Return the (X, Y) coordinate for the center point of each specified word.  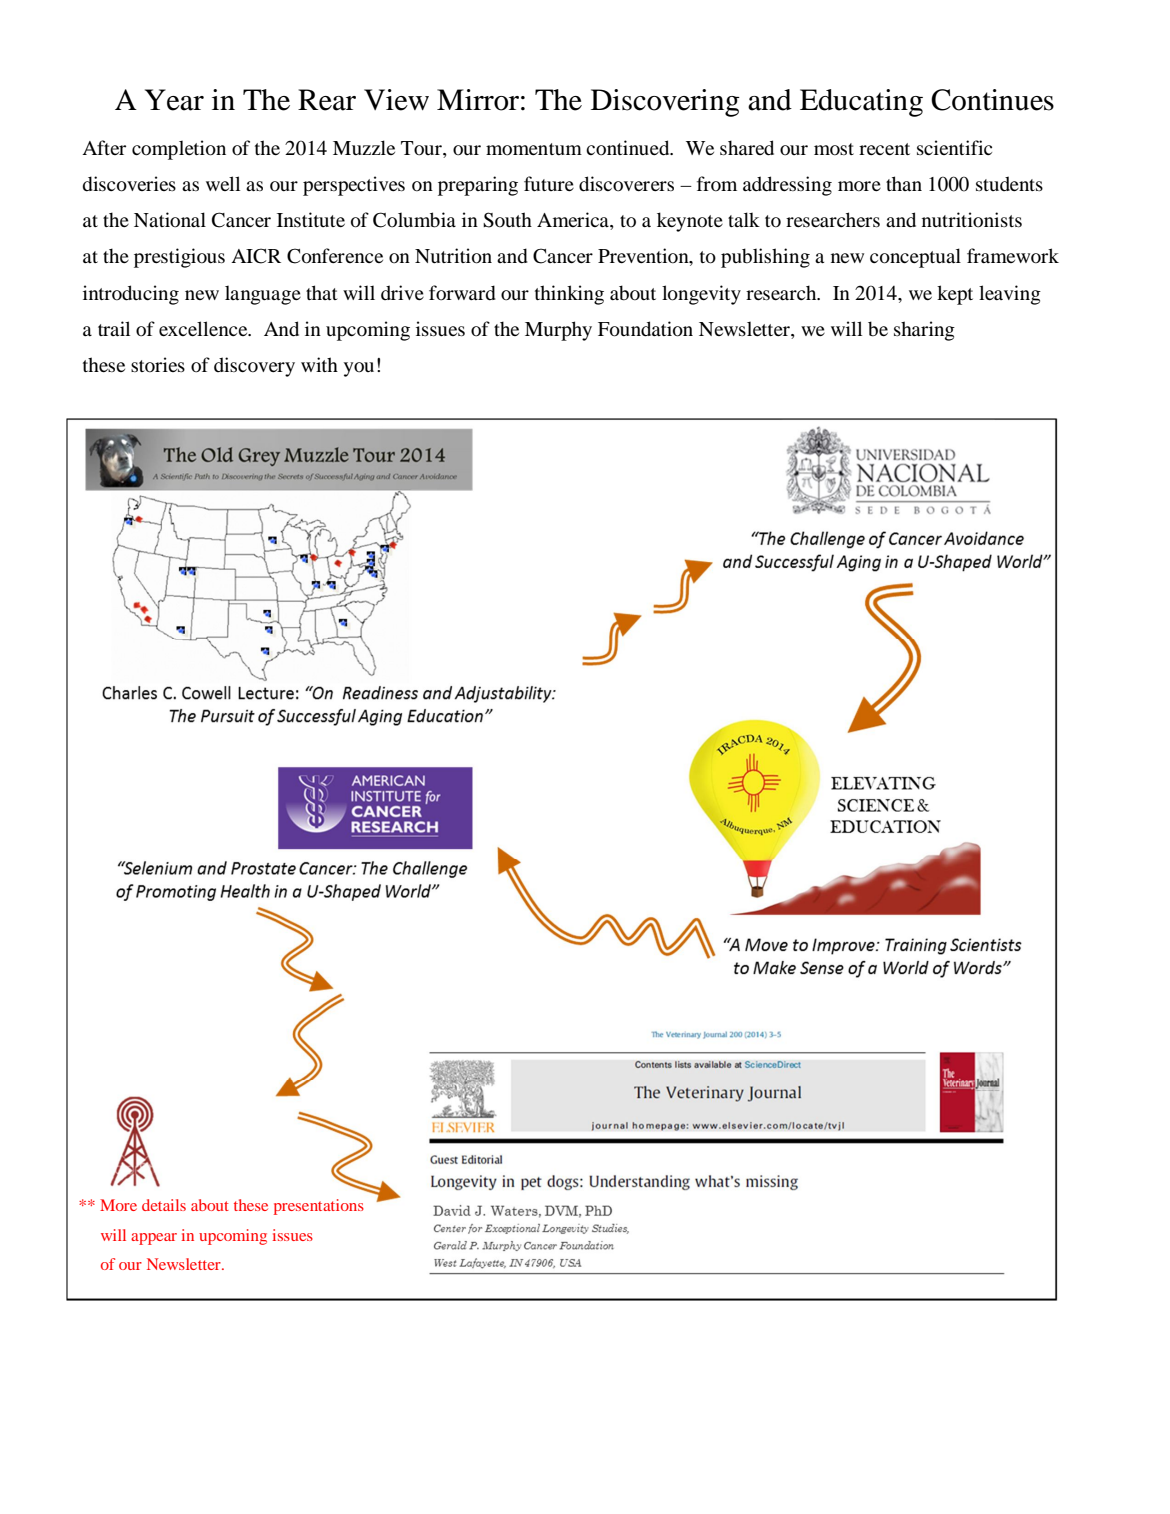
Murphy (558, 331)
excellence (204, 328)
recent (884, 149)
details (164, 1205)
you (359, 369)
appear (154, 1239)
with (319, 364)
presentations (319, 1207)
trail (114, 328)
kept (955, 295)
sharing (924, 331)
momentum (534, 149)
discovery (254, 367)
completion (179, 150)
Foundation (645, 329)
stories (158, 365)
